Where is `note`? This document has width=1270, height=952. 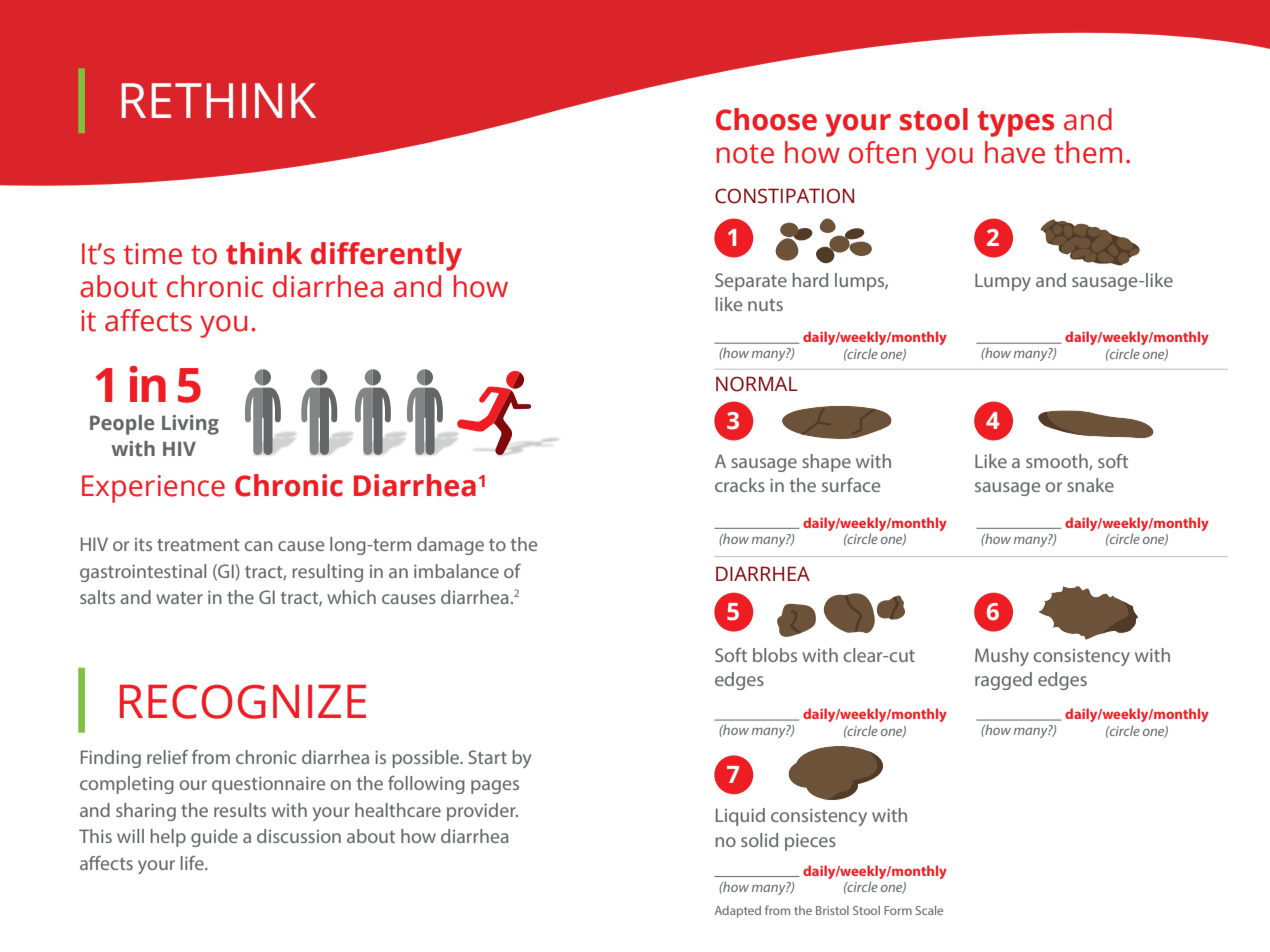
note is located at coordinates (745, 154).
